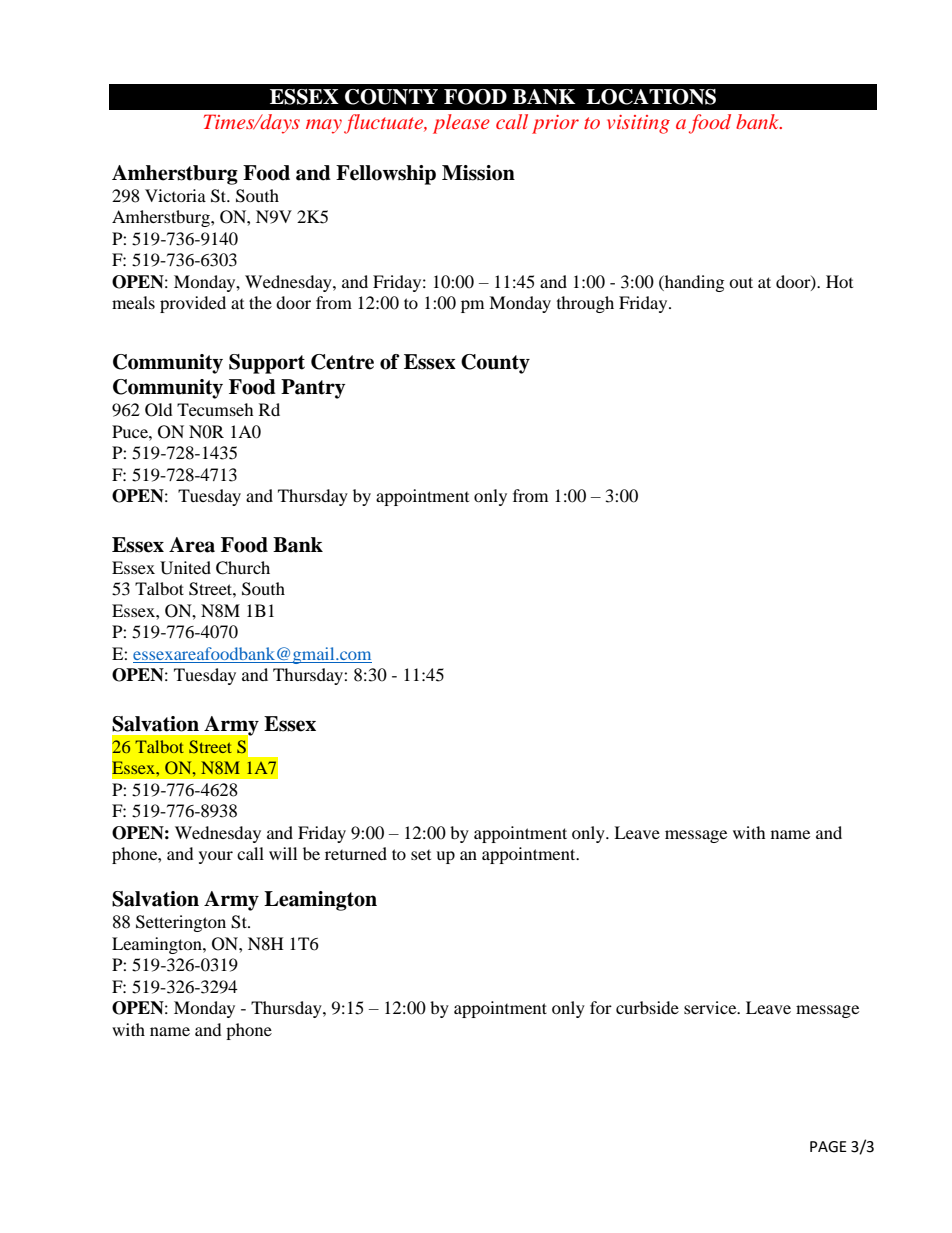 The width and height of the image is (952, 1233). I want to click on LOCATIONS, so click(651, 97).
